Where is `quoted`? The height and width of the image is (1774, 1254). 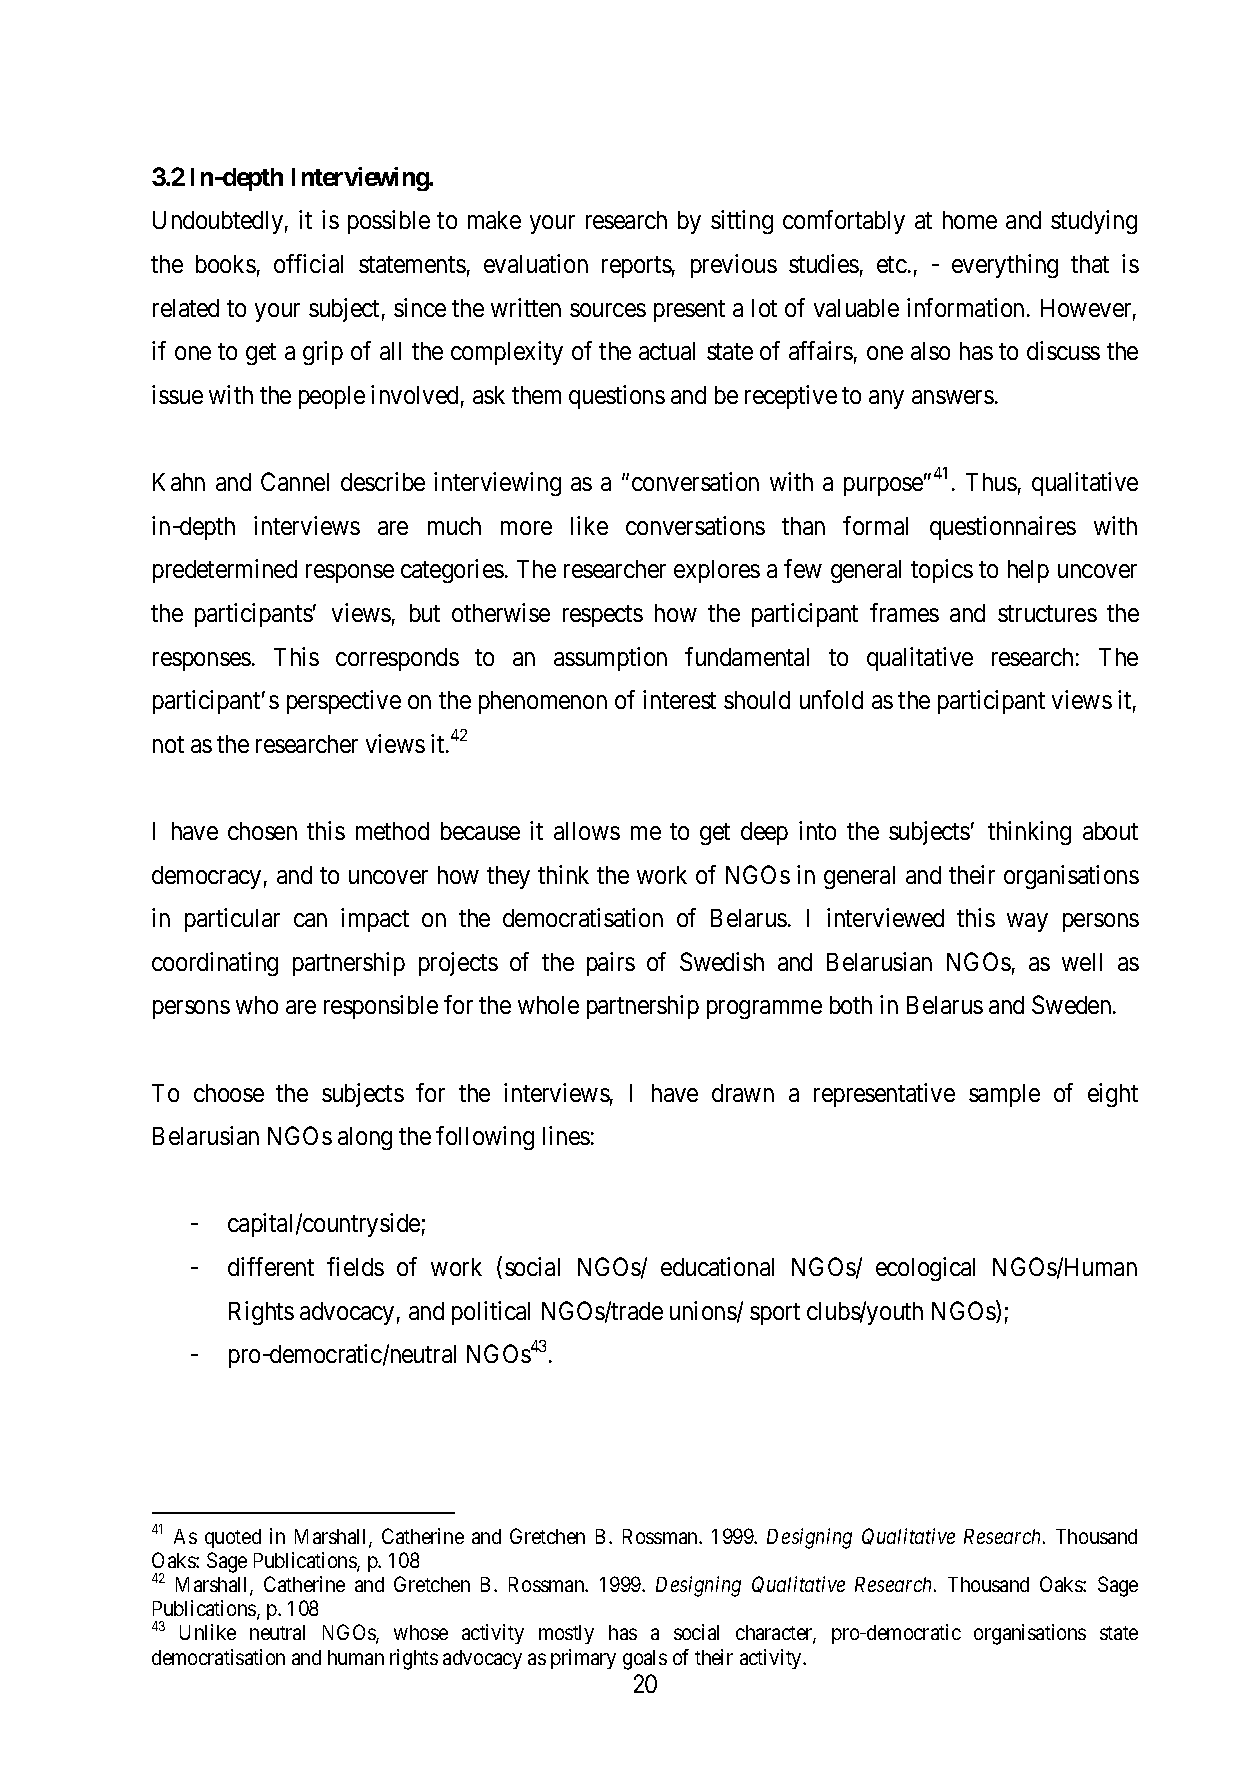 quoted is located at coordinates (233, 1538).
